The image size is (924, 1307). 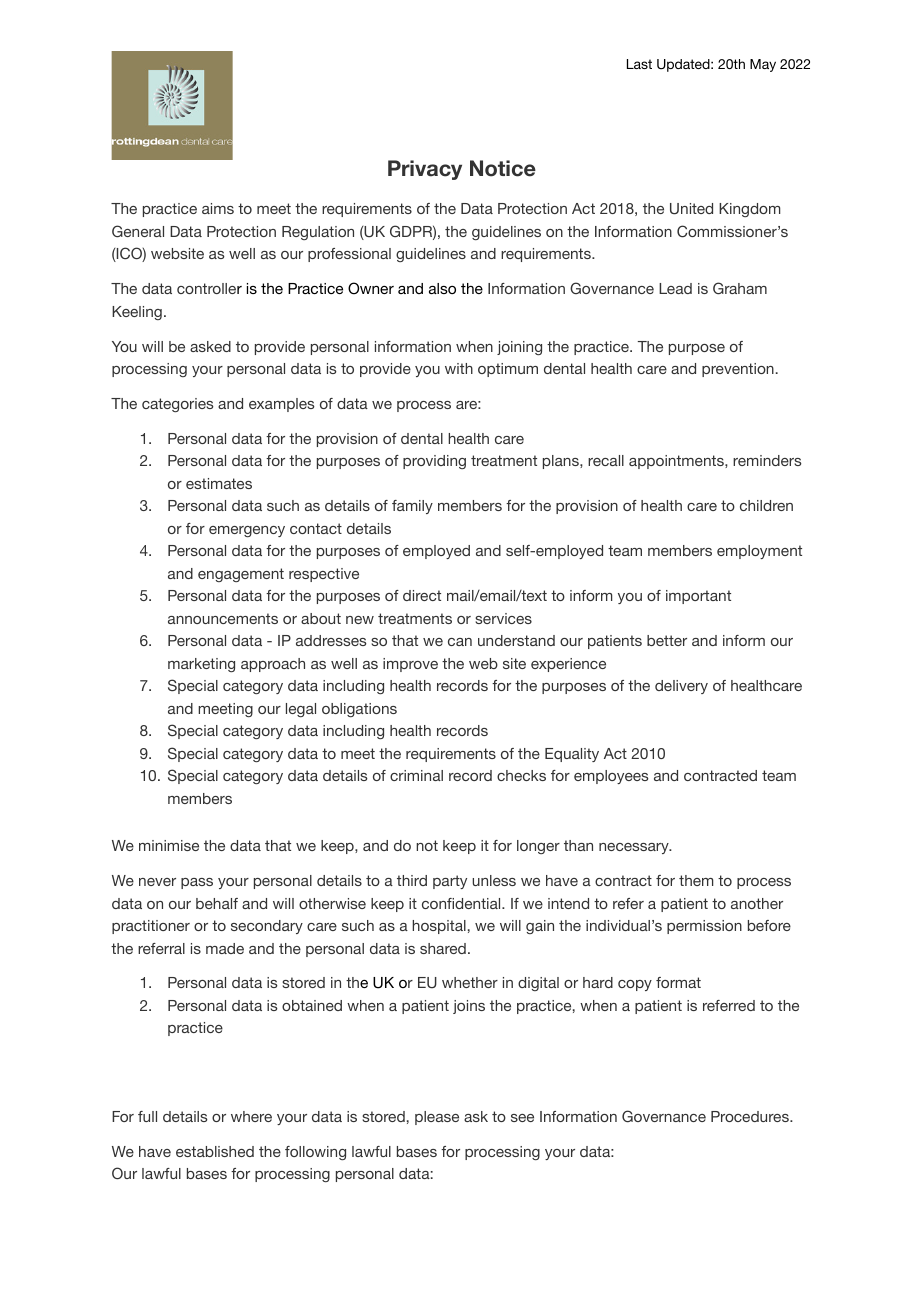 What do you see at coordinates (425, 170) in the page?
I see `Privacy` at bounding box center [425, 170].
